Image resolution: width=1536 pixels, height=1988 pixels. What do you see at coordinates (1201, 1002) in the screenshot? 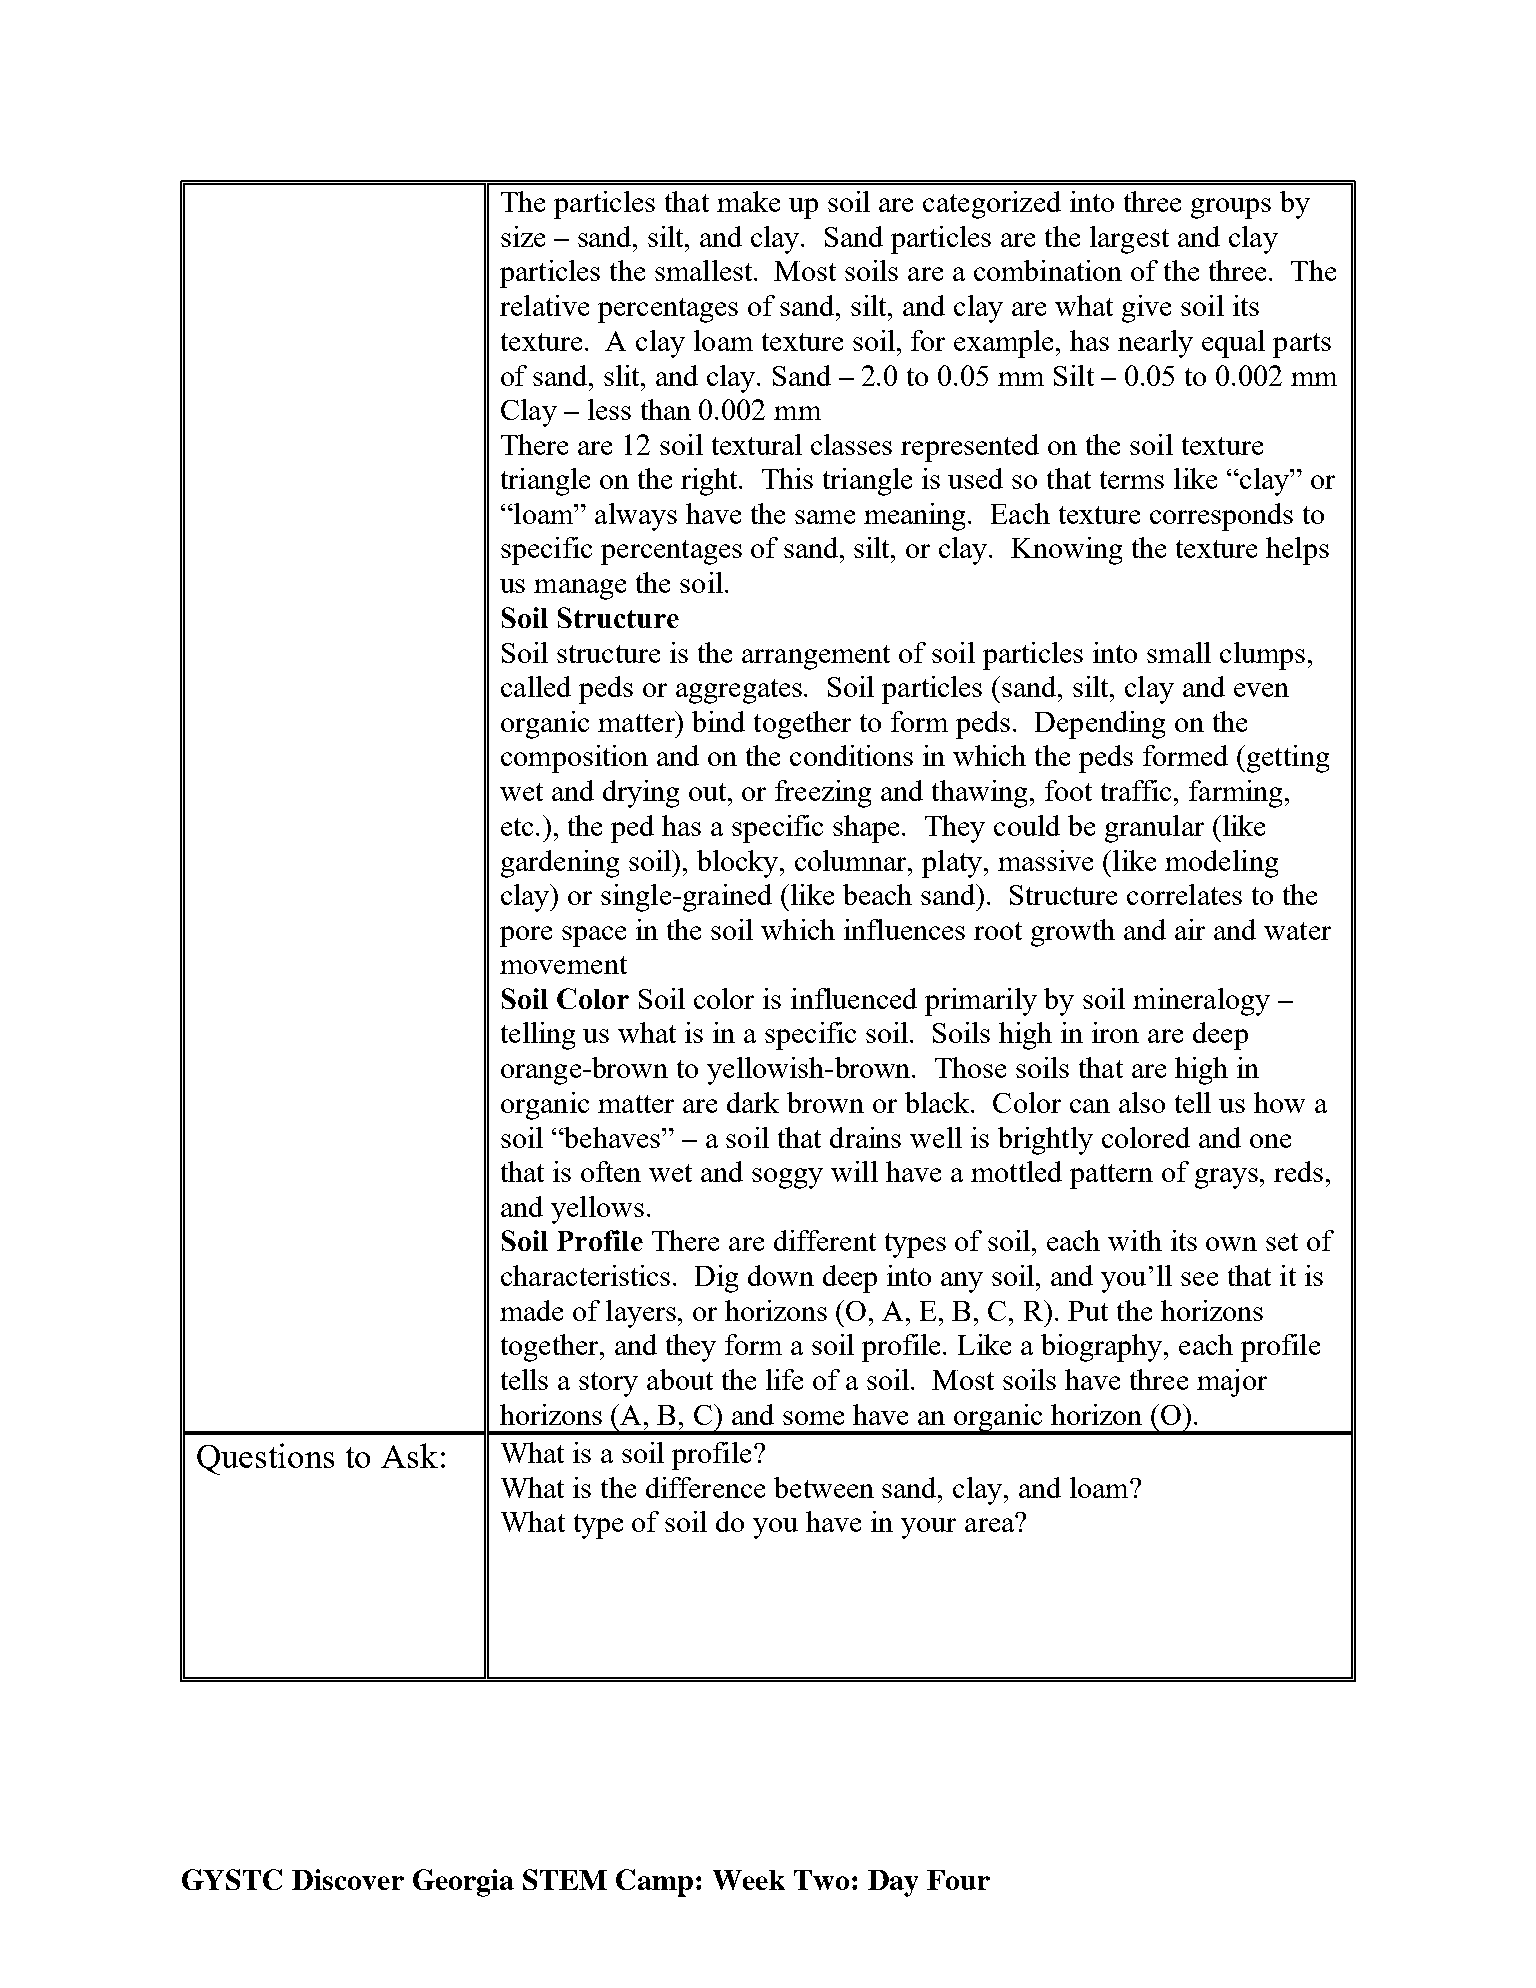
I see `mineralogy` at bounding box center [1201, 1002].
